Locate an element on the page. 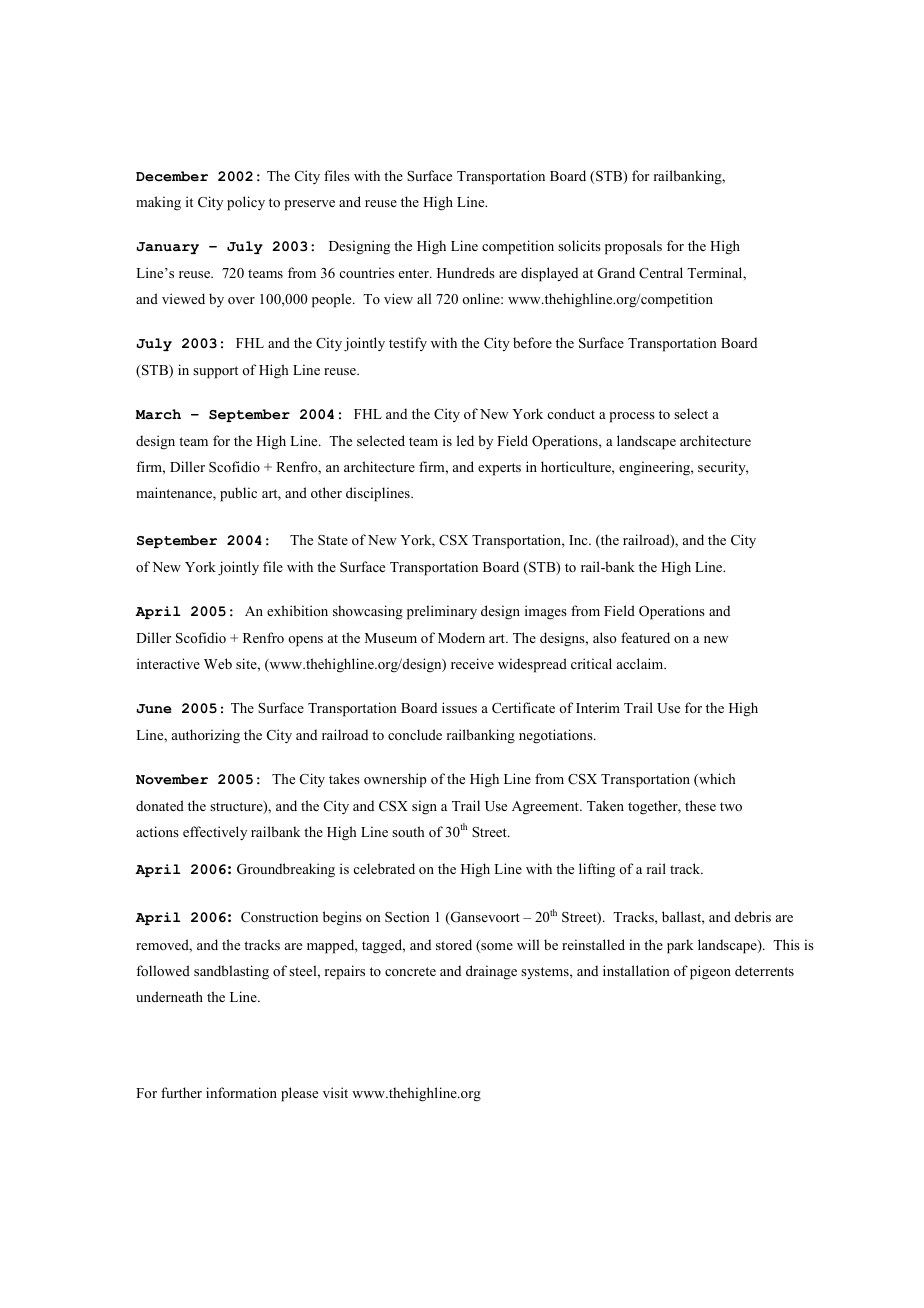 The image size is (924, 1308). Hundreds is located at coordinates (466, 272).
